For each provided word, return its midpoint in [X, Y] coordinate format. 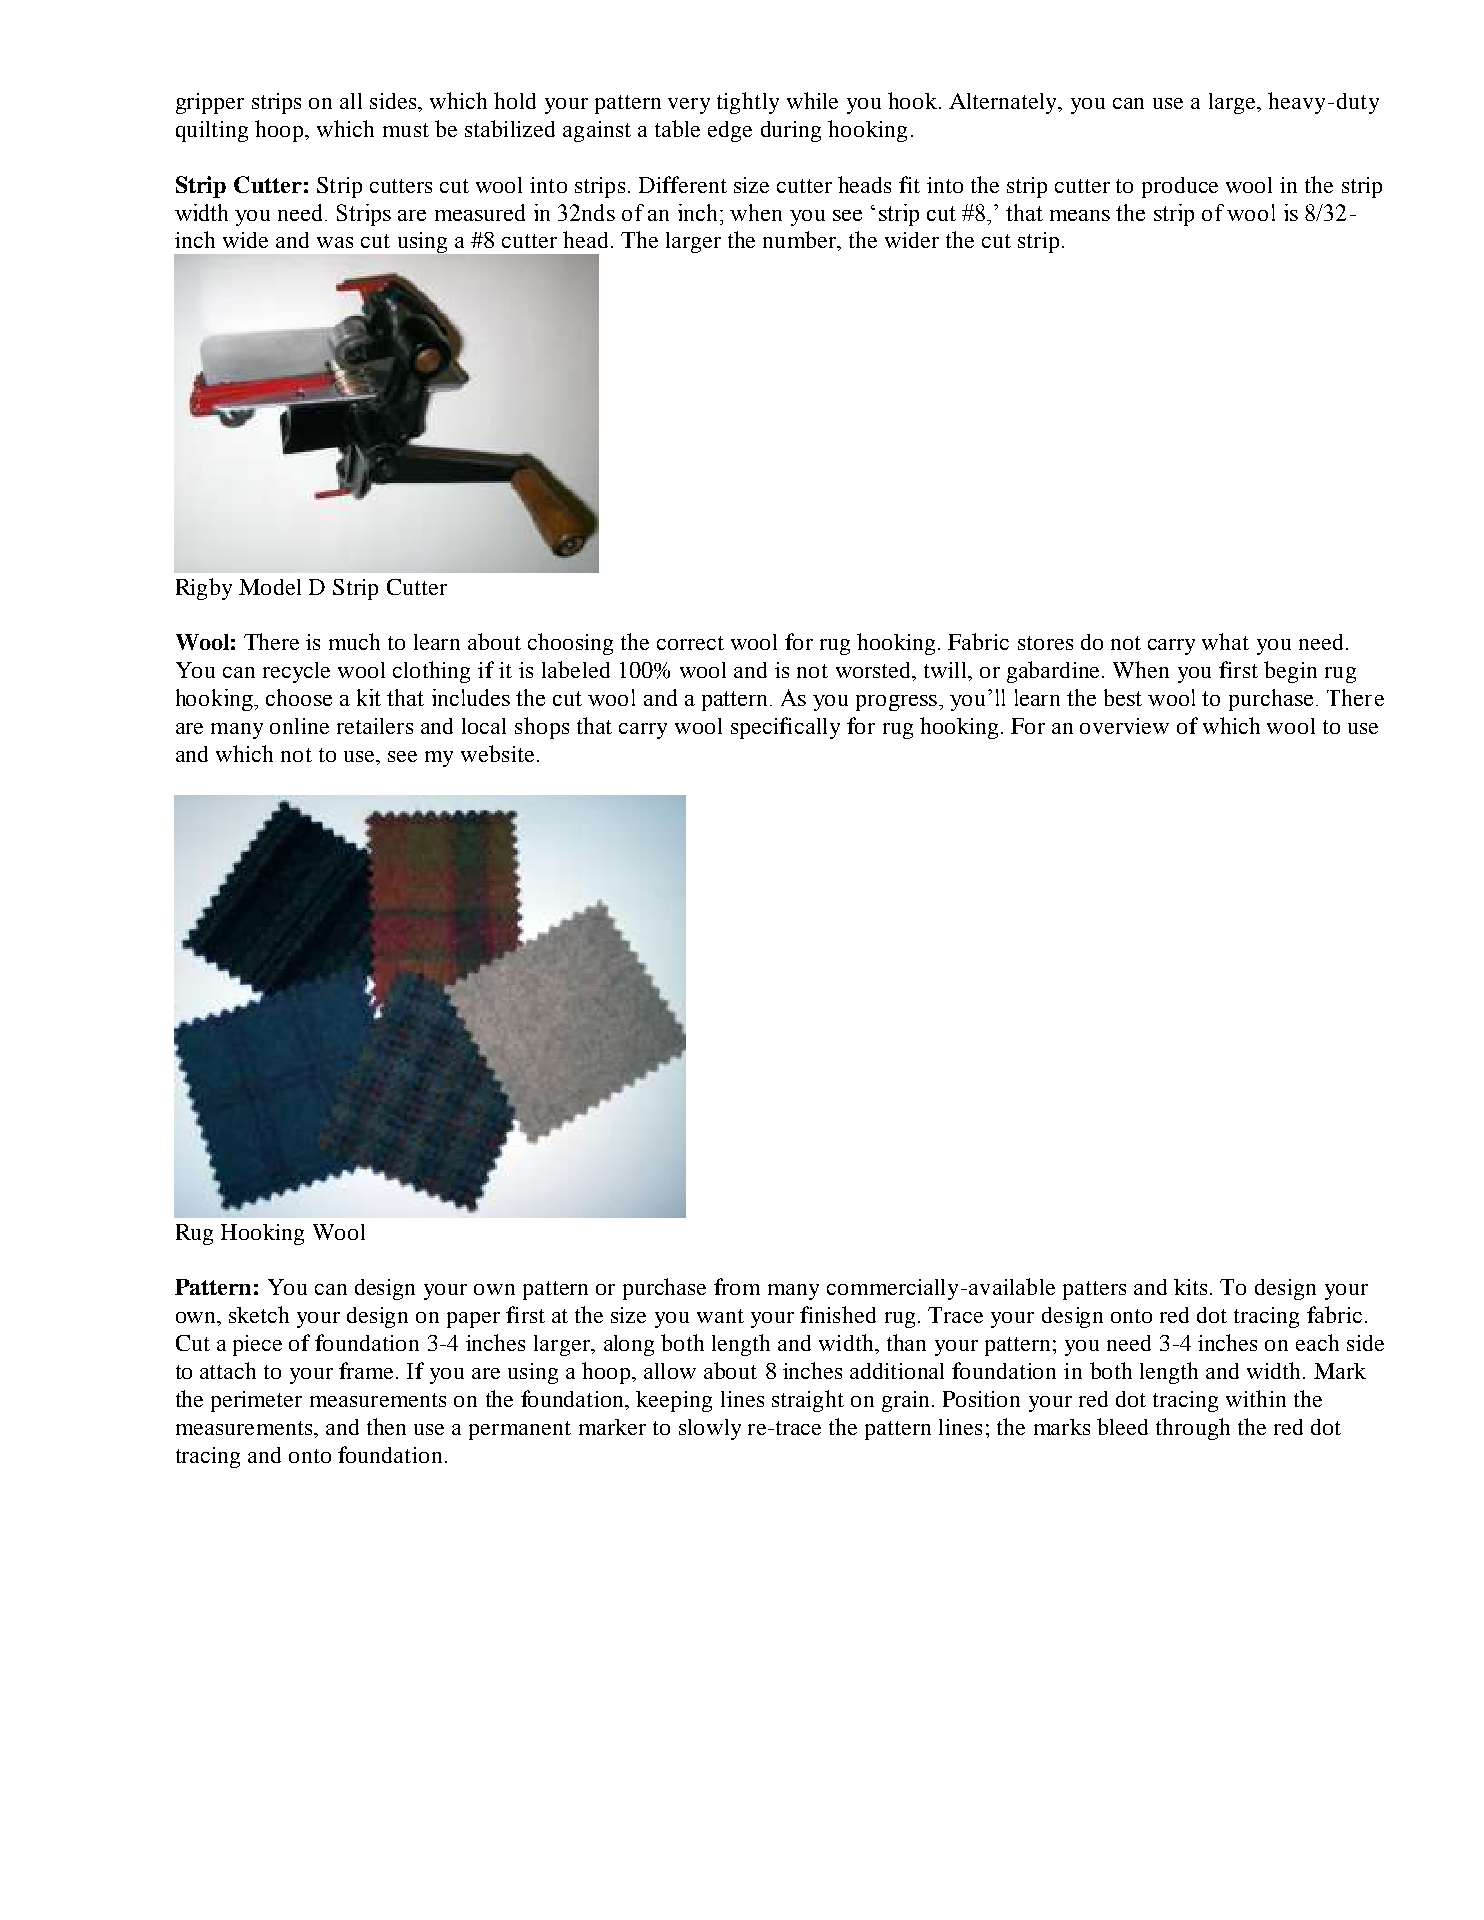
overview [1124, 726]
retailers [375, 726]
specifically [785, 728]
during [791, 131]
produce [1180, 187]
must [406, 130]
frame [368, 1370]
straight [808, 1401]
